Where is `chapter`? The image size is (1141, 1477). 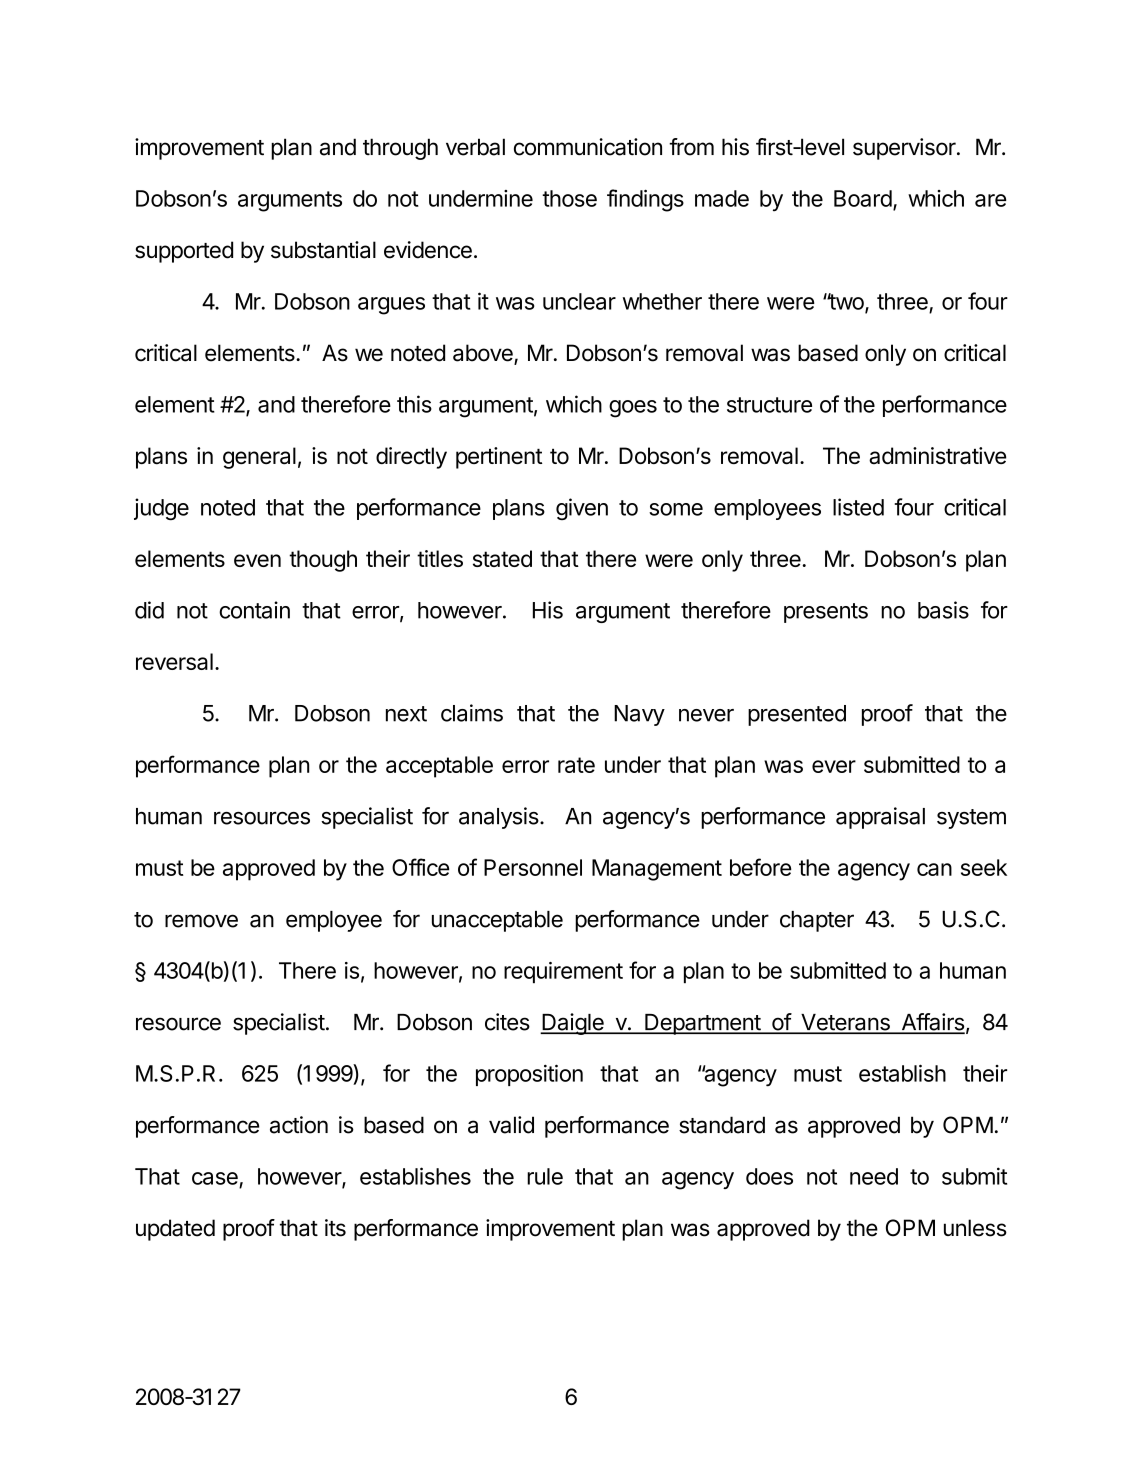 chapter is located at coordinates (817, 921).
